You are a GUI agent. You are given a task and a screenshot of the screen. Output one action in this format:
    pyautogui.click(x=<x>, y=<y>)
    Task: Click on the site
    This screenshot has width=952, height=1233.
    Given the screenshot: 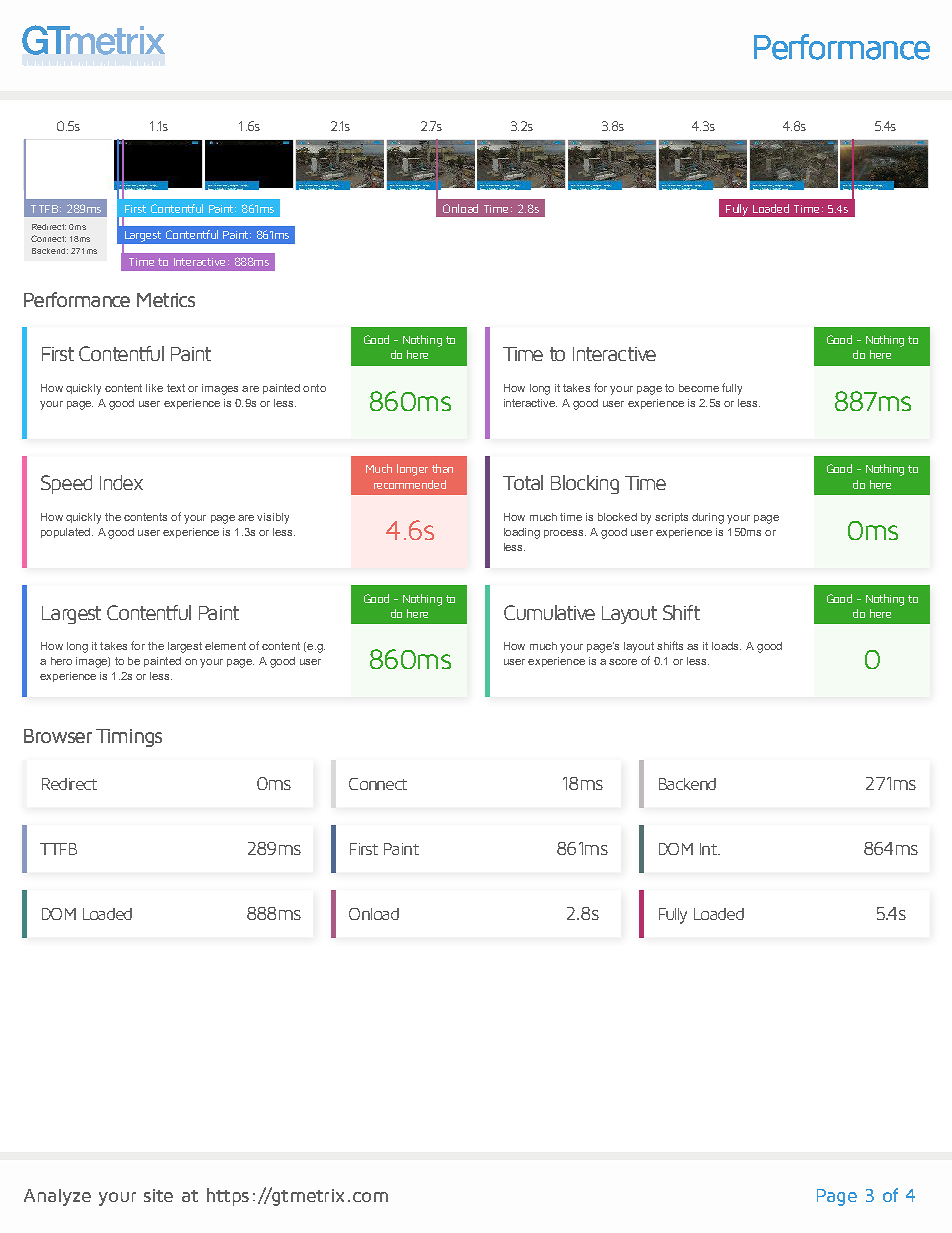 What is the action you would take?
    pyautogui.click(x=158, y=1195)
